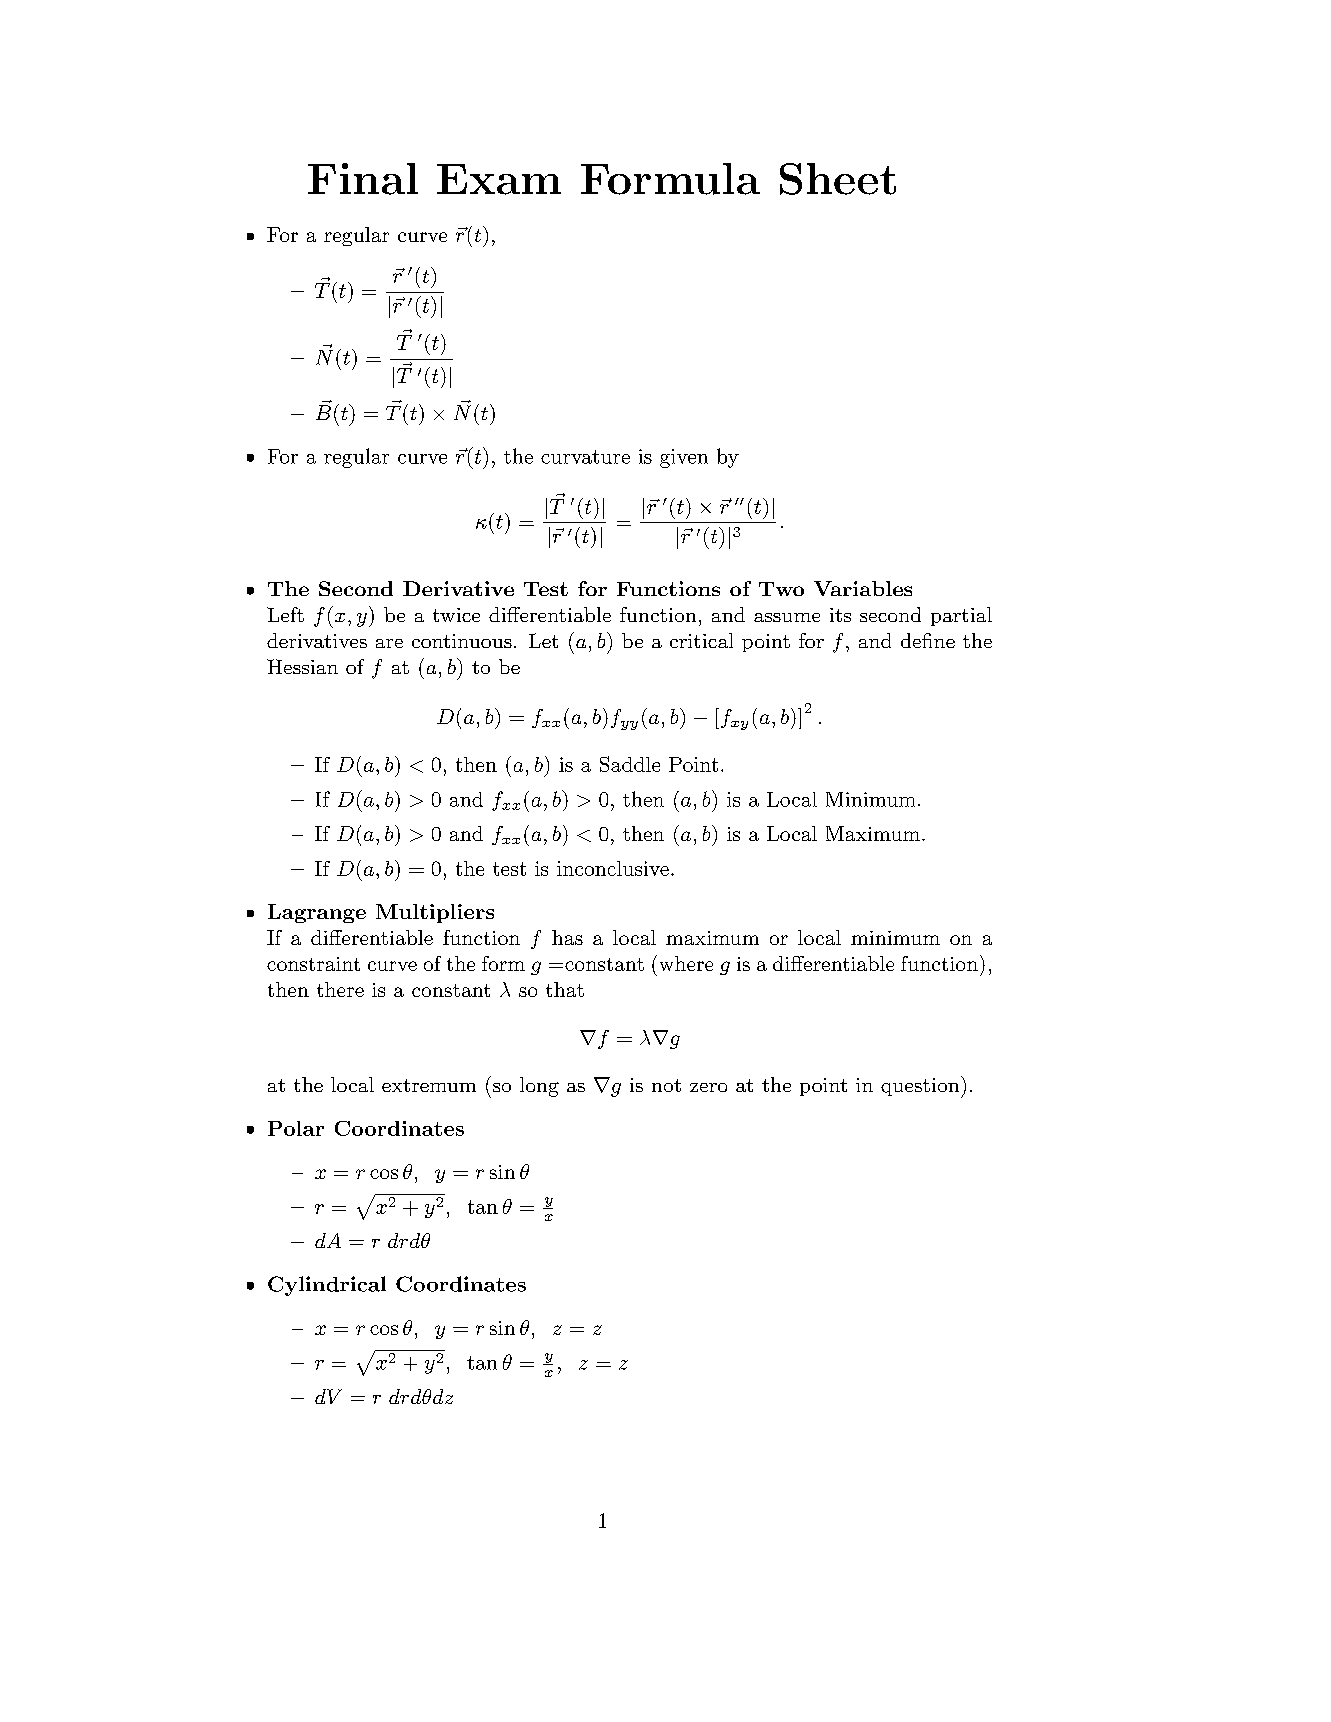  Describe the element at coordinates (838, 179) in the document. I see `Sheet` at that location.
